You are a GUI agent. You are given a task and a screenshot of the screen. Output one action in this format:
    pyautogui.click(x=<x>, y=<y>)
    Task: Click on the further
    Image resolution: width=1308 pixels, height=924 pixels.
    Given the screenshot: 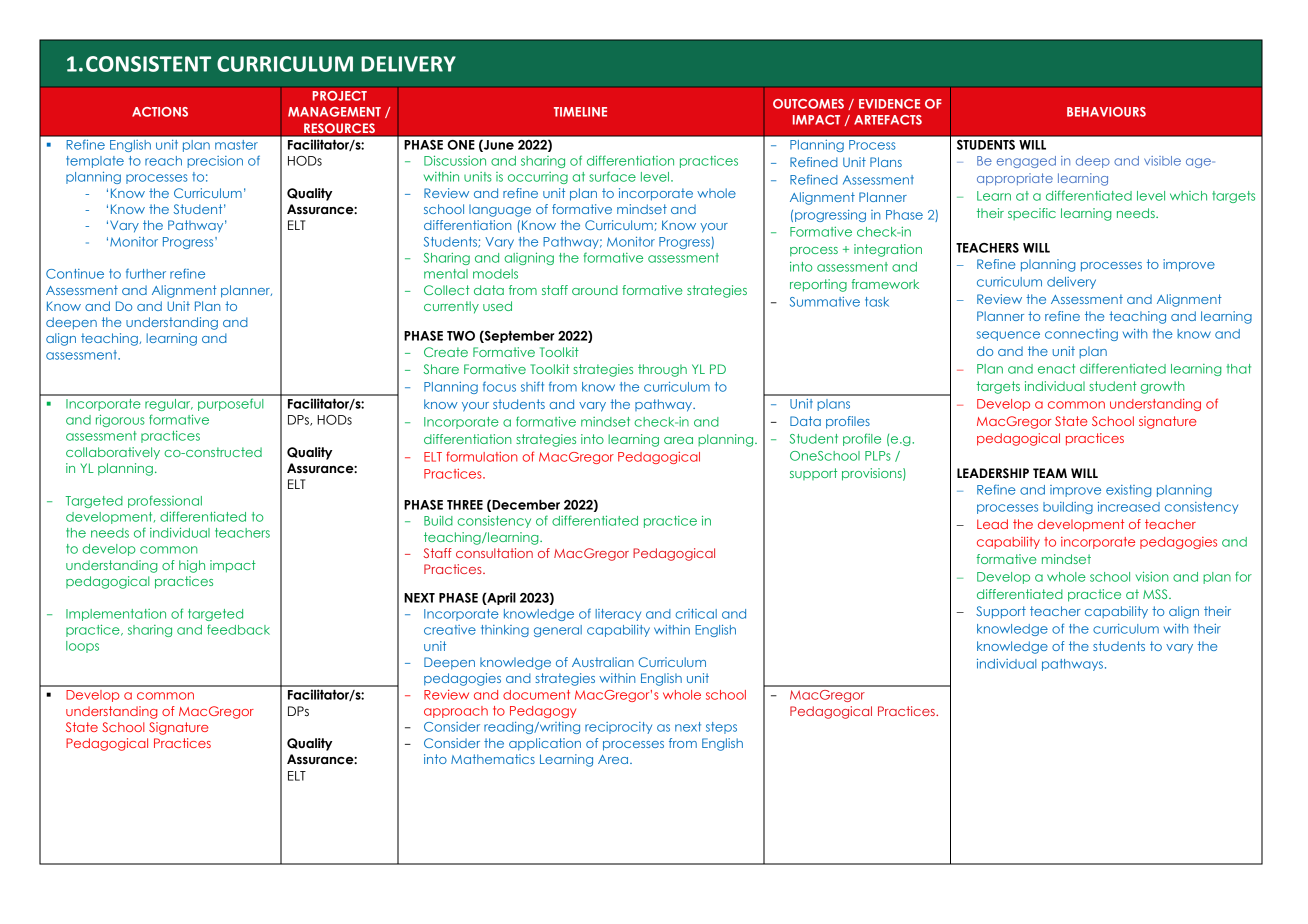 What is the action you would take?
    pyautogui.click(x=146, y=273)
